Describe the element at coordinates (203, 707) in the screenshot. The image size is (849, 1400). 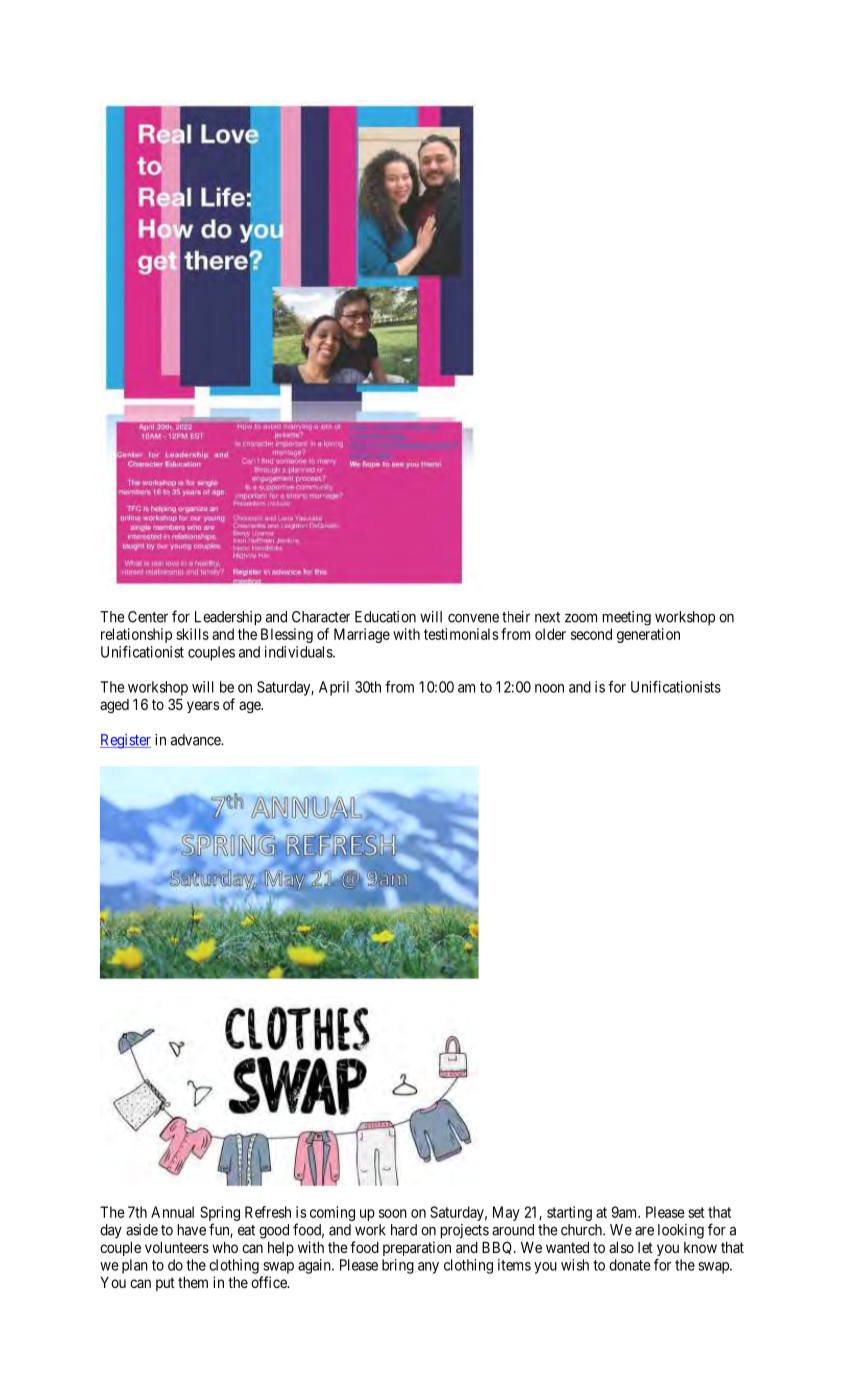
I see `years` at that location.
